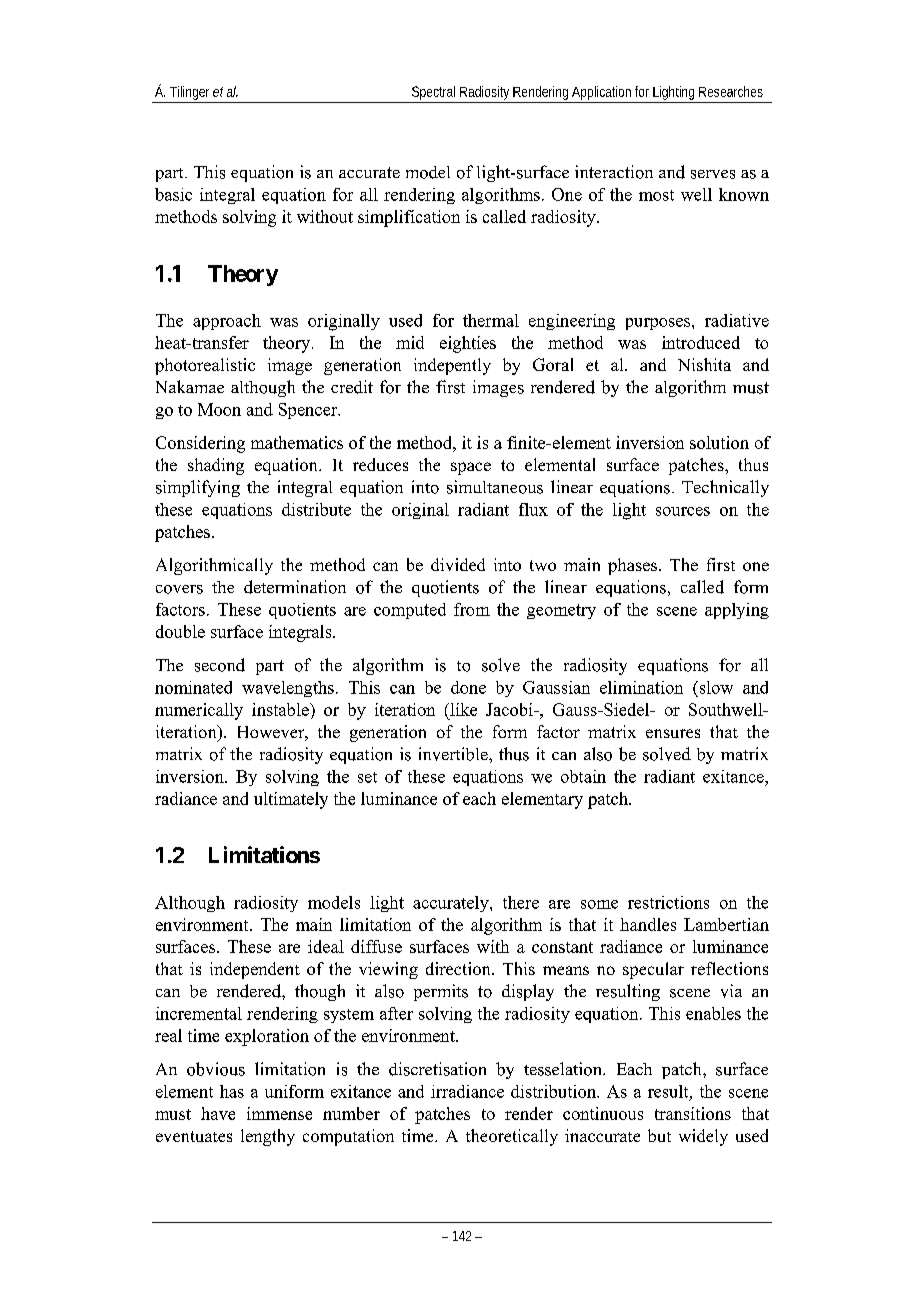  What do you see at coordinates (512, 1137) in the screenshot?
I see `theoretically` at bounding box center [512, 1137].
